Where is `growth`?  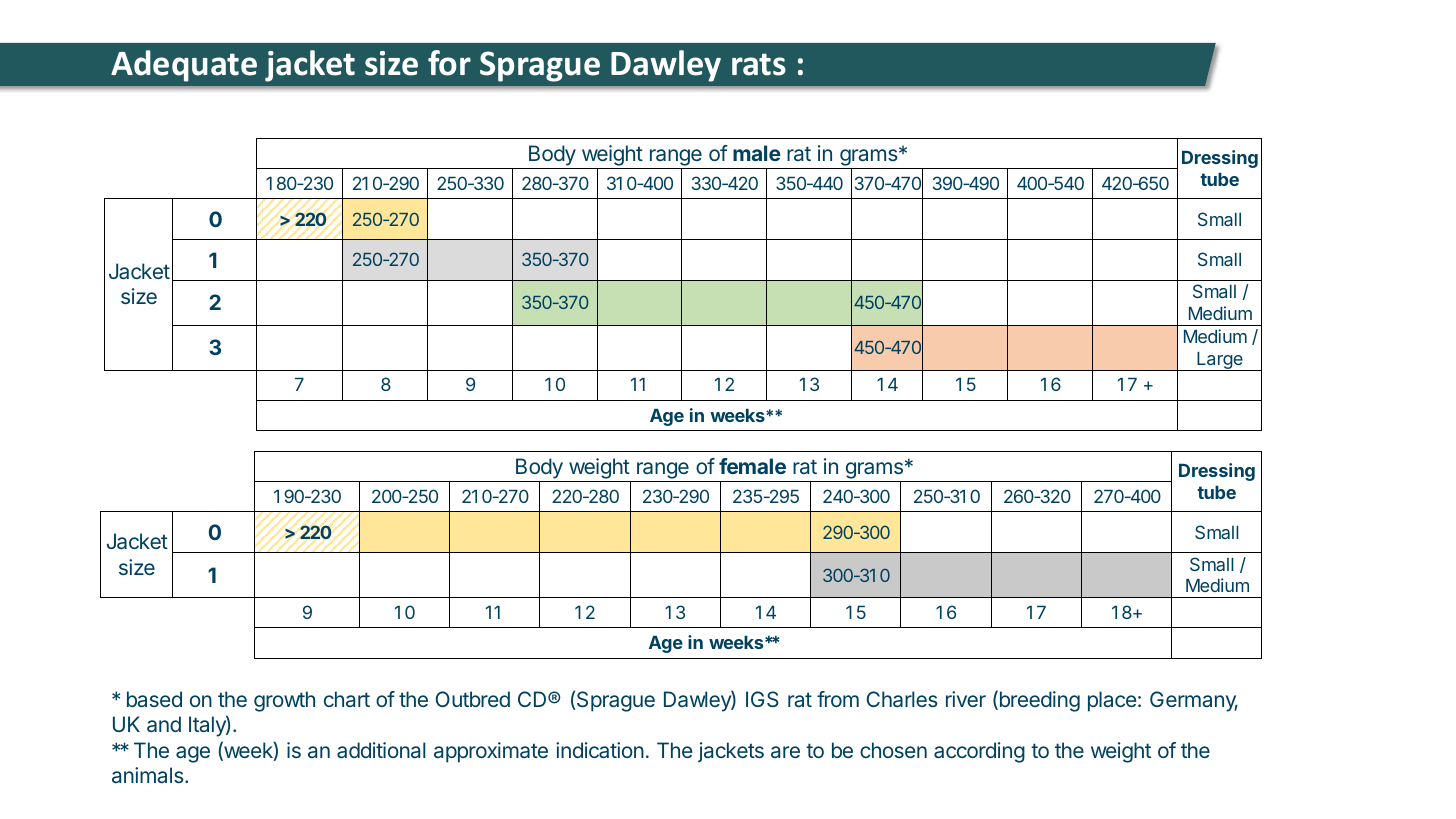
growth is located at coordinates (284, 701).
